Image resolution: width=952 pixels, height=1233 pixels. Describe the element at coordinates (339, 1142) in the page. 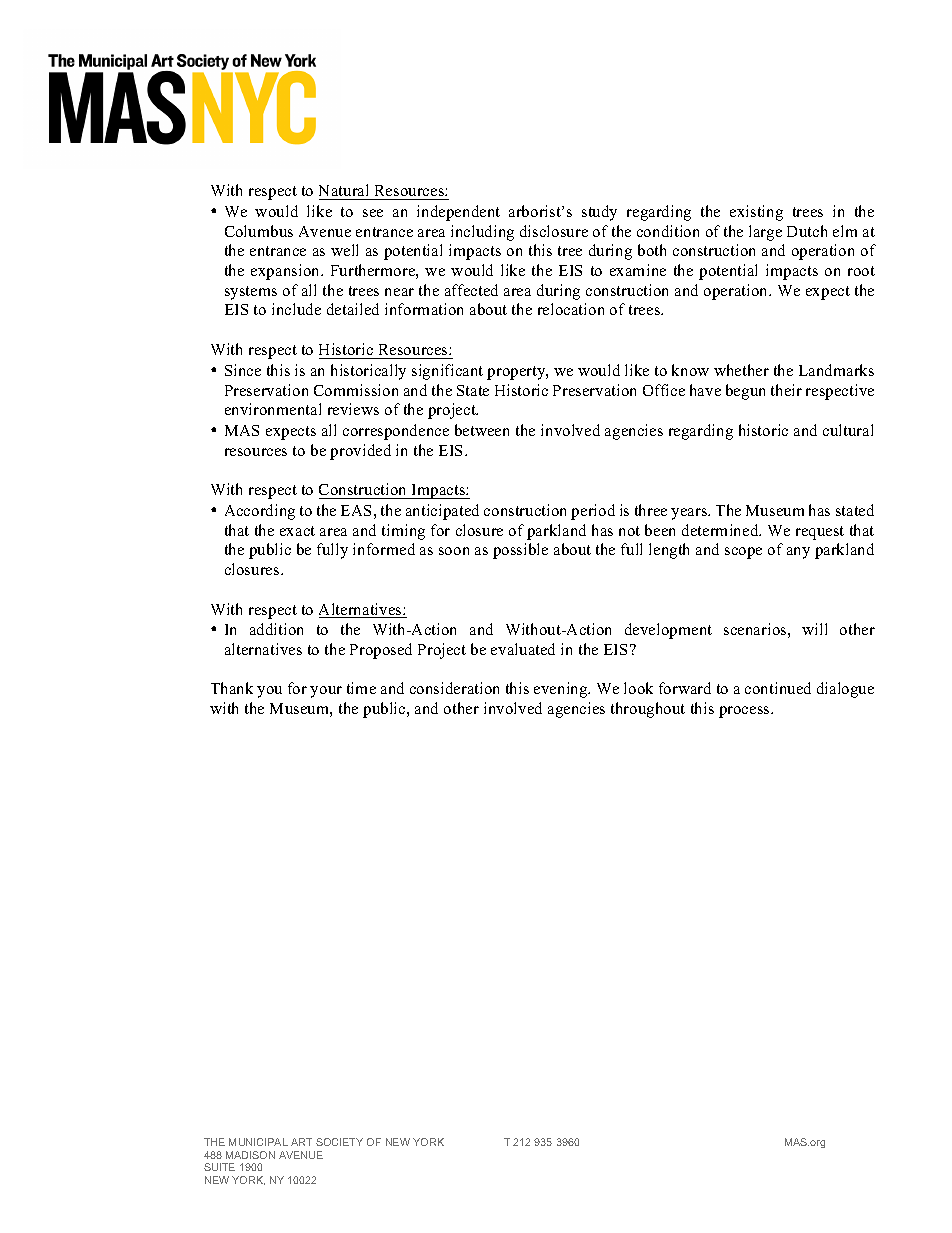

I see `SOCIETY` at that location.
